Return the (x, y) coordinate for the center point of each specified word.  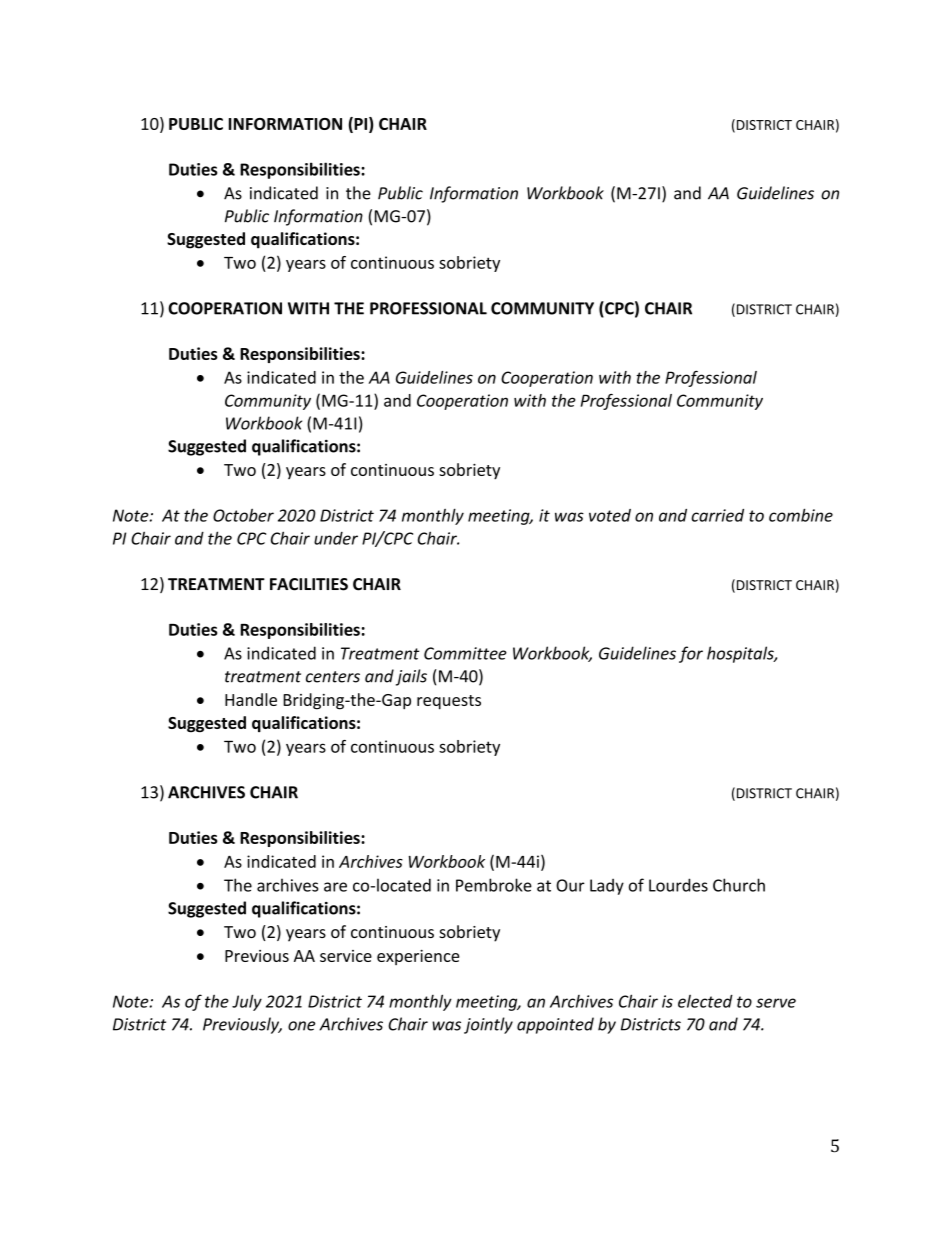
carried (717, 515)
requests (449, 702)
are (335, 887)
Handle (251, 699)
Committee (465, 653)
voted (610, 515)
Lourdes (678, 885)
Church (739, 885)
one (301, 1026)
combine (801, 515)
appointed (555, 1025)
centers (333, 677)
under (336, 538)
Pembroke (494, 885)
